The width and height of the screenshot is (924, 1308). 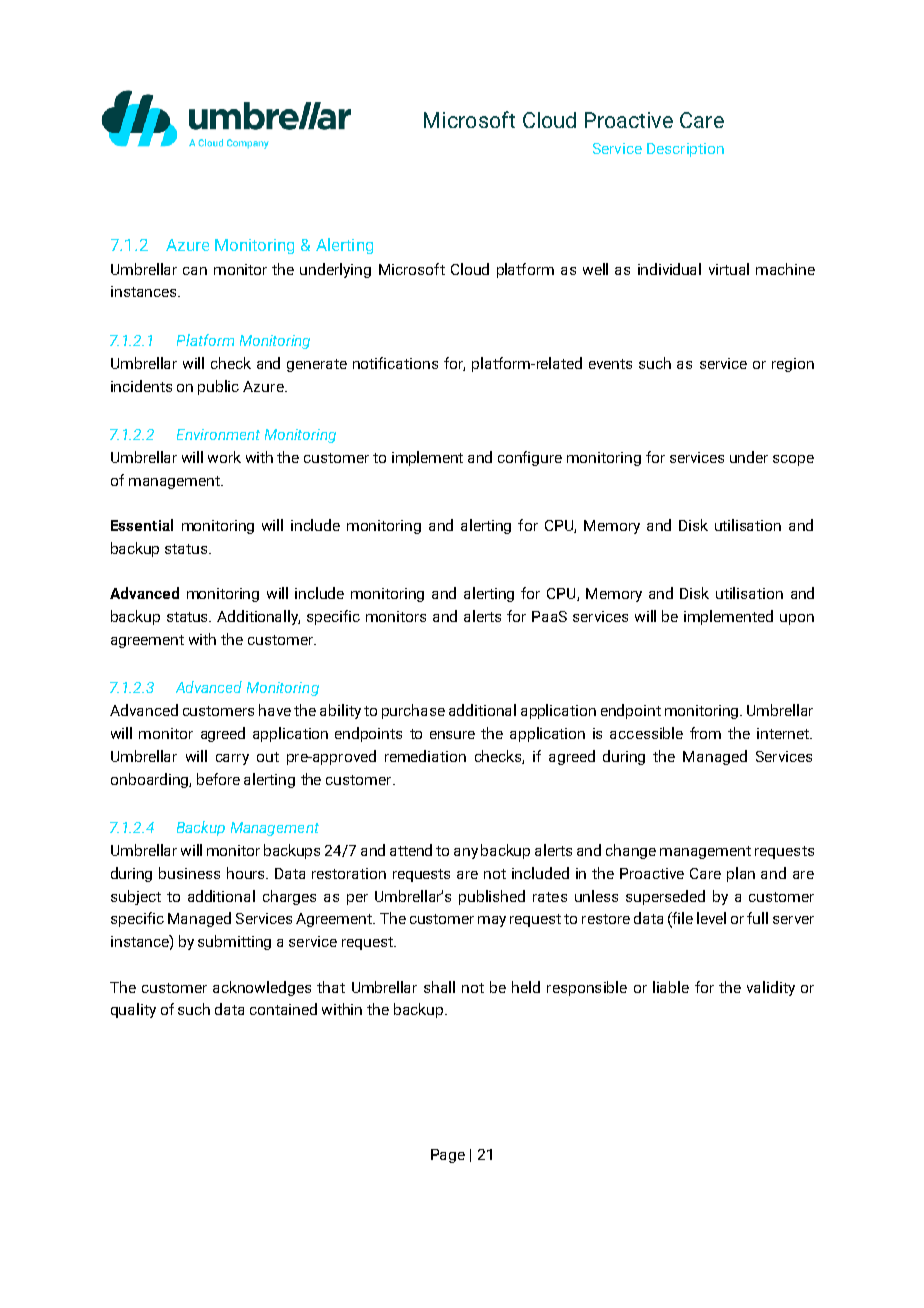 What do you see at coordinates (448, 1156) in the screenshot?
I see `Page` at bounding box center [448, 1156].
